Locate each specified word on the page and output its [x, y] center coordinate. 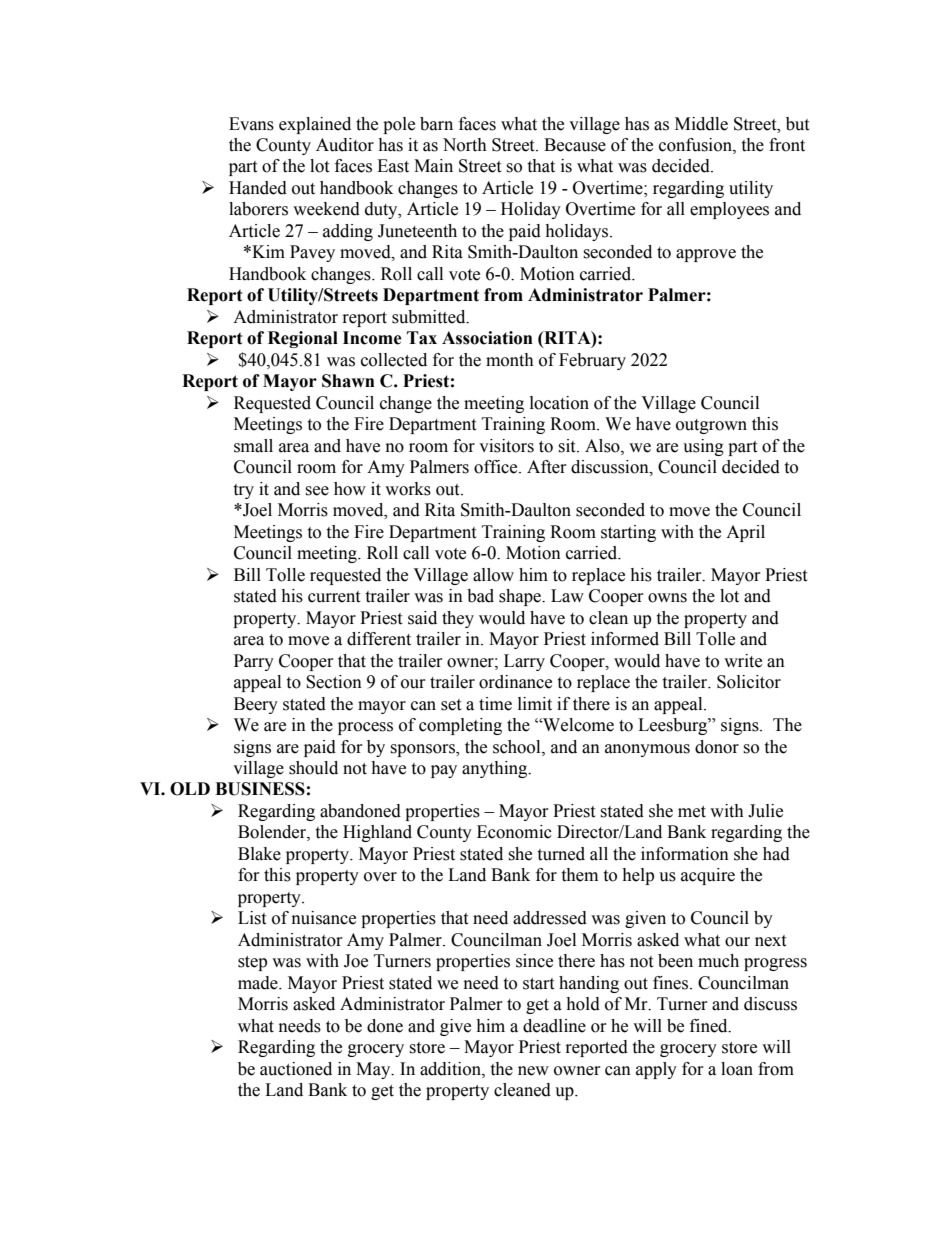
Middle [701, 124]
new [533, 1071]
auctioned [296, 1069]
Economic [514, 832]
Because [575, 145]
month [510, 360]
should [313, 768]
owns [667, 598]
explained [315, 125]
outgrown [711, 426]
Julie [765, 811]
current [334, 597]
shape [521, 597]
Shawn [348, 381]
